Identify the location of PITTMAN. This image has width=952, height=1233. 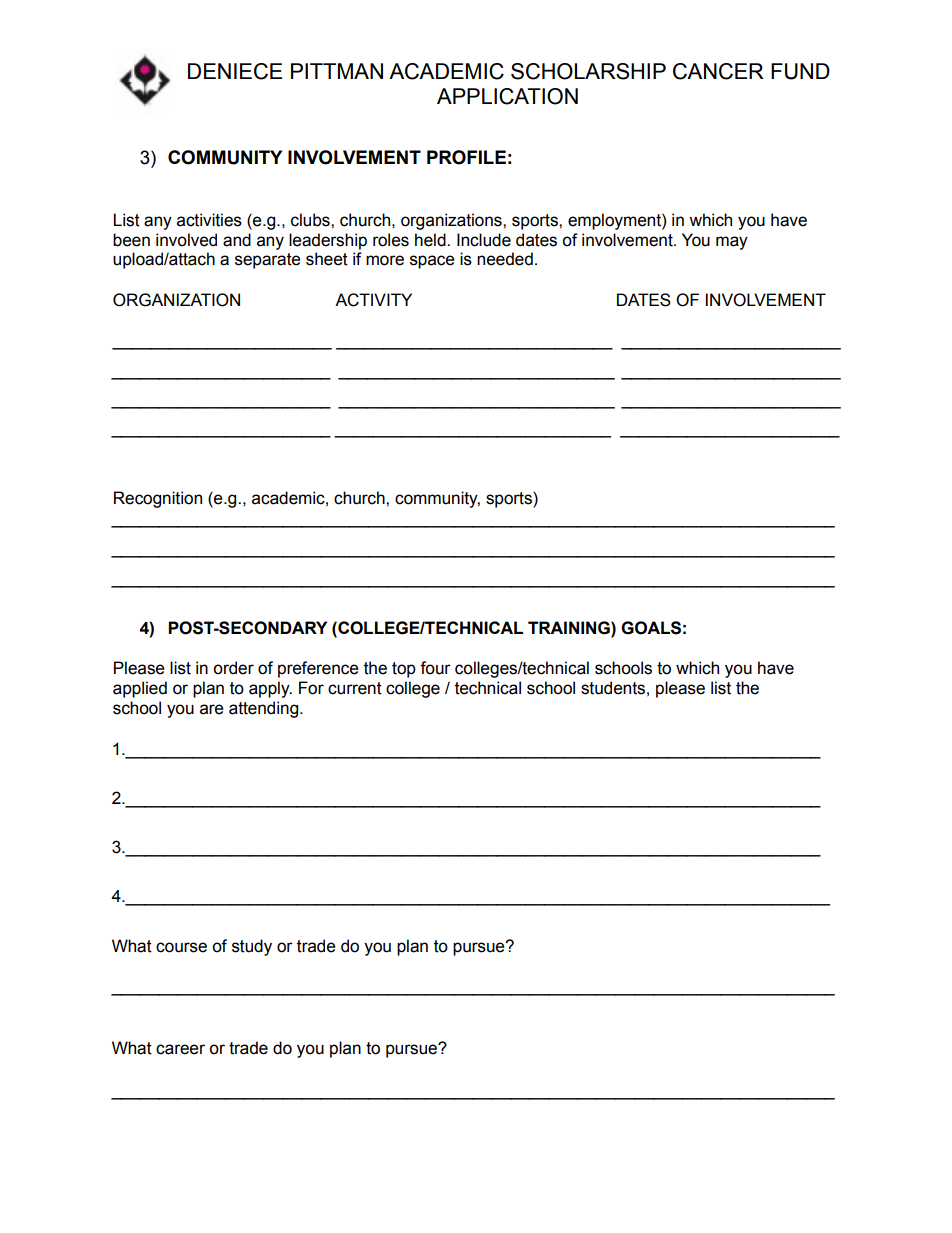
(337, 71).
